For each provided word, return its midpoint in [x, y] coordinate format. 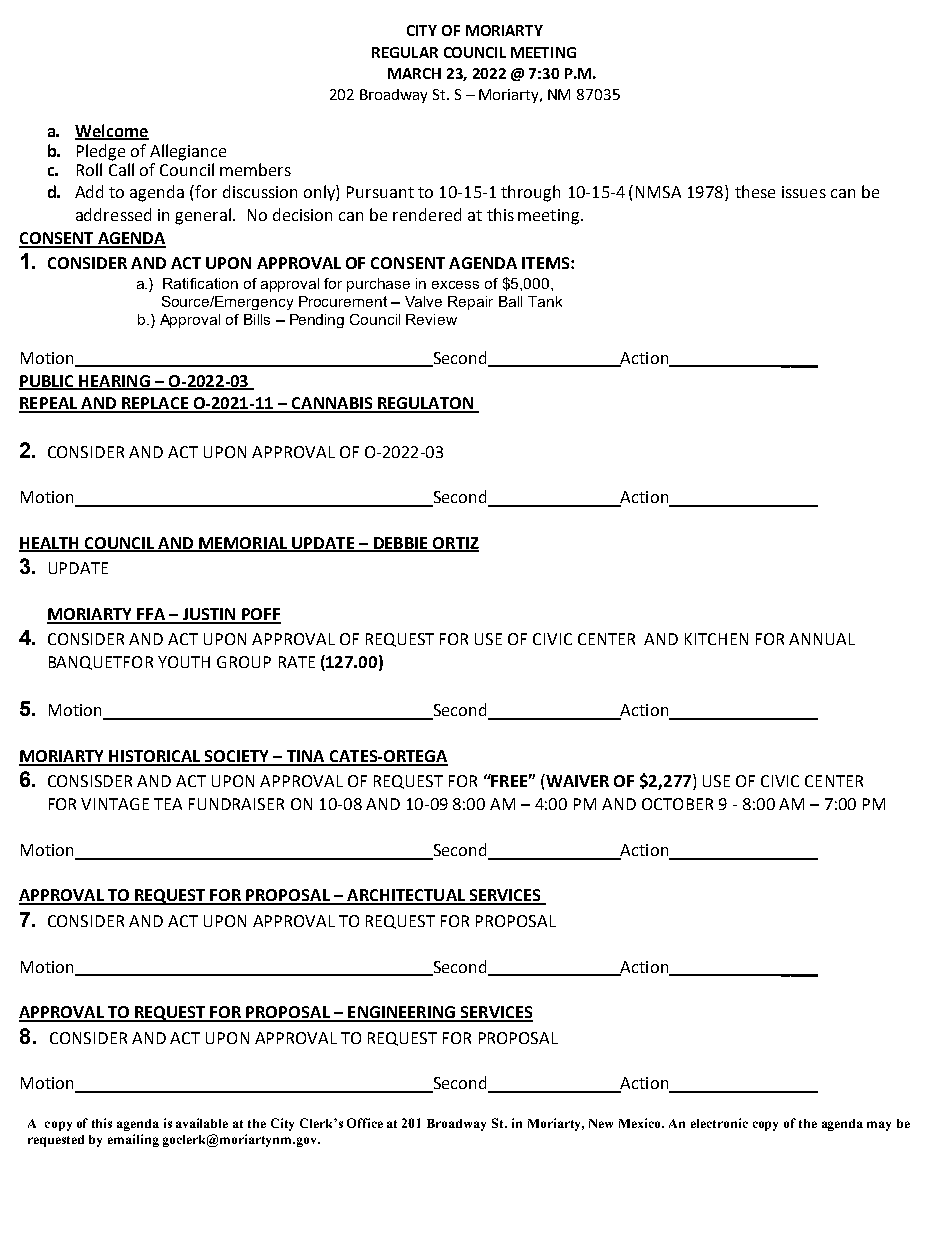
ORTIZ [455, 544]
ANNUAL [822, 639]
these [755, 191]
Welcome [112, 131]
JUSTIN [209, 615]
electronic [719, 1123]
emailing [133, 1140]
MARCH [414, 73]
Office [365, 1123]
